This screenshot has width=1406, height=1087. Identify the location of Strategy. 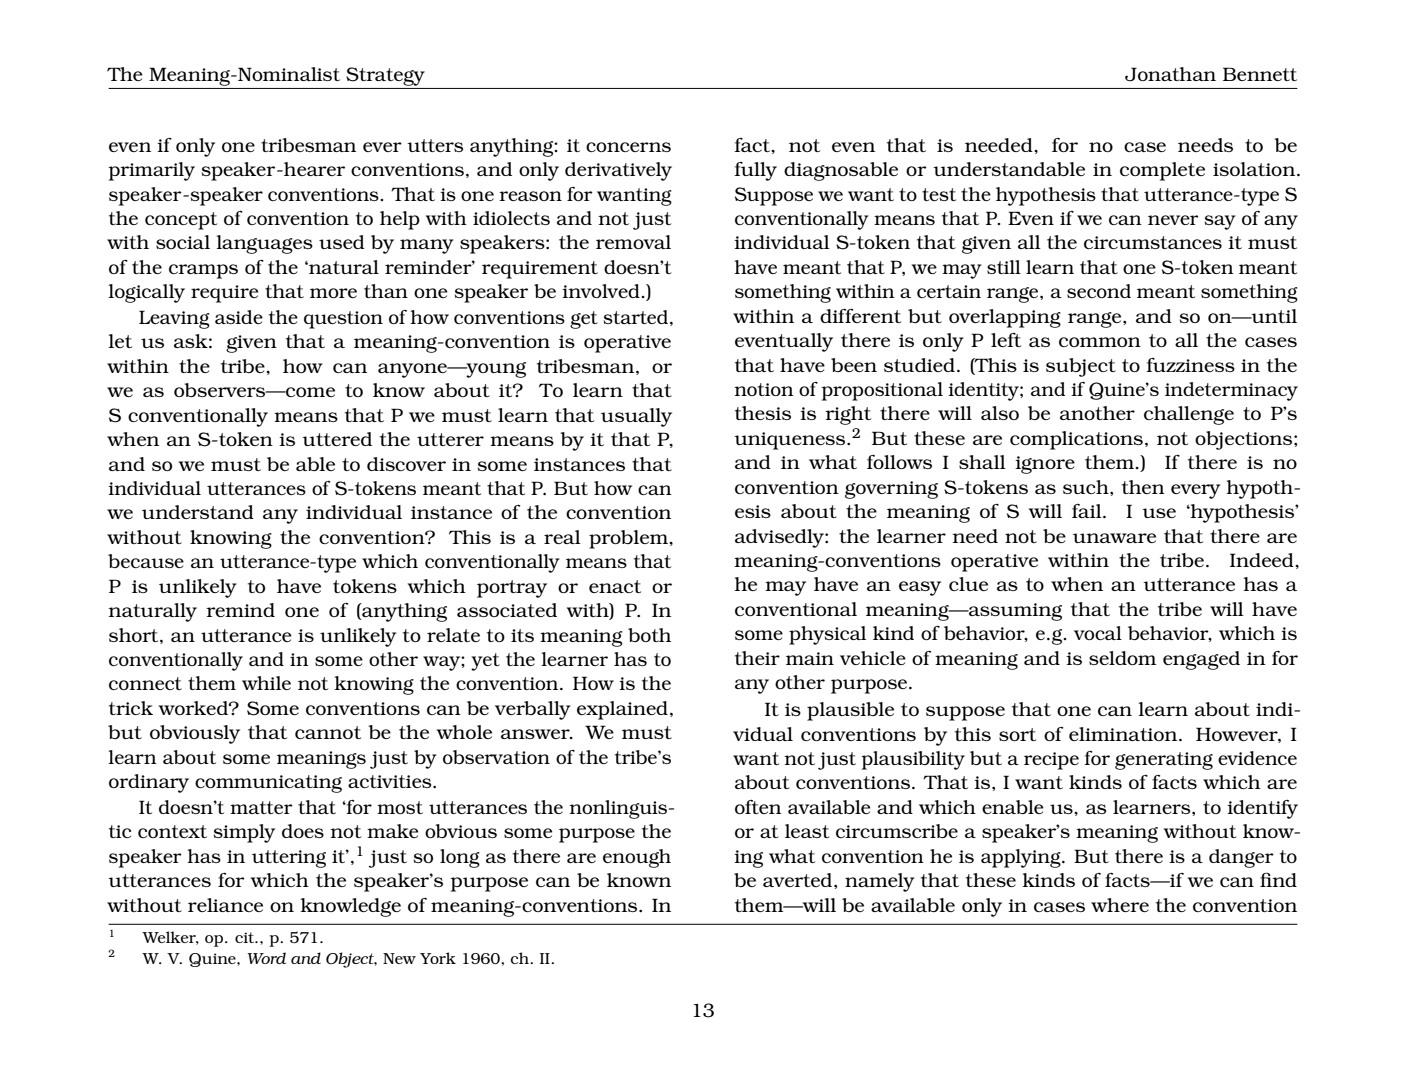
(385, 76).
